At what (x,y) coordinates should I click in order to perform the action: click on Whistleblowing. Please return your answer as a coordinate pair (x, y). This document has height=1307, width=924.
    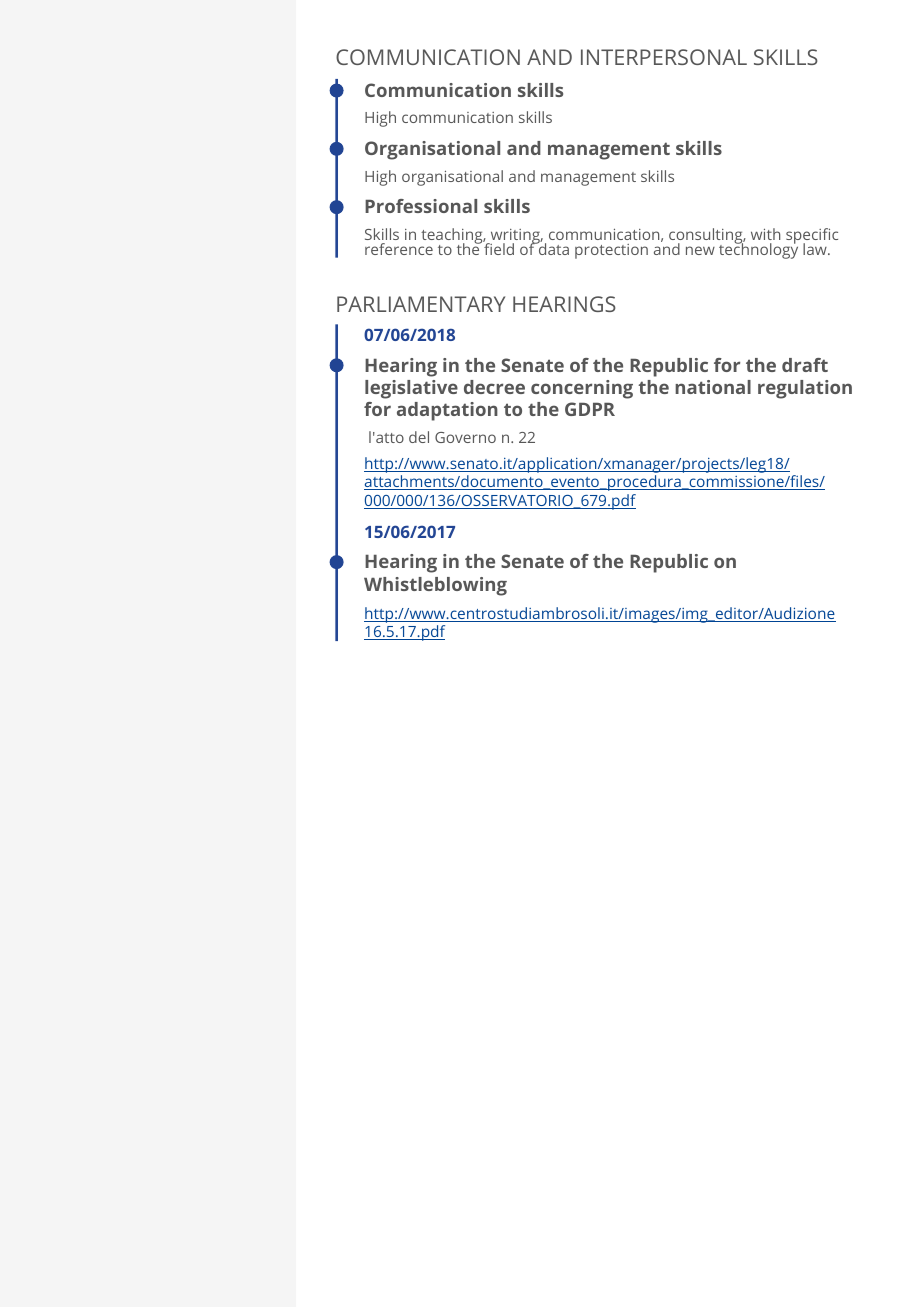
    Looking at the image, I should click on (435, 586).
